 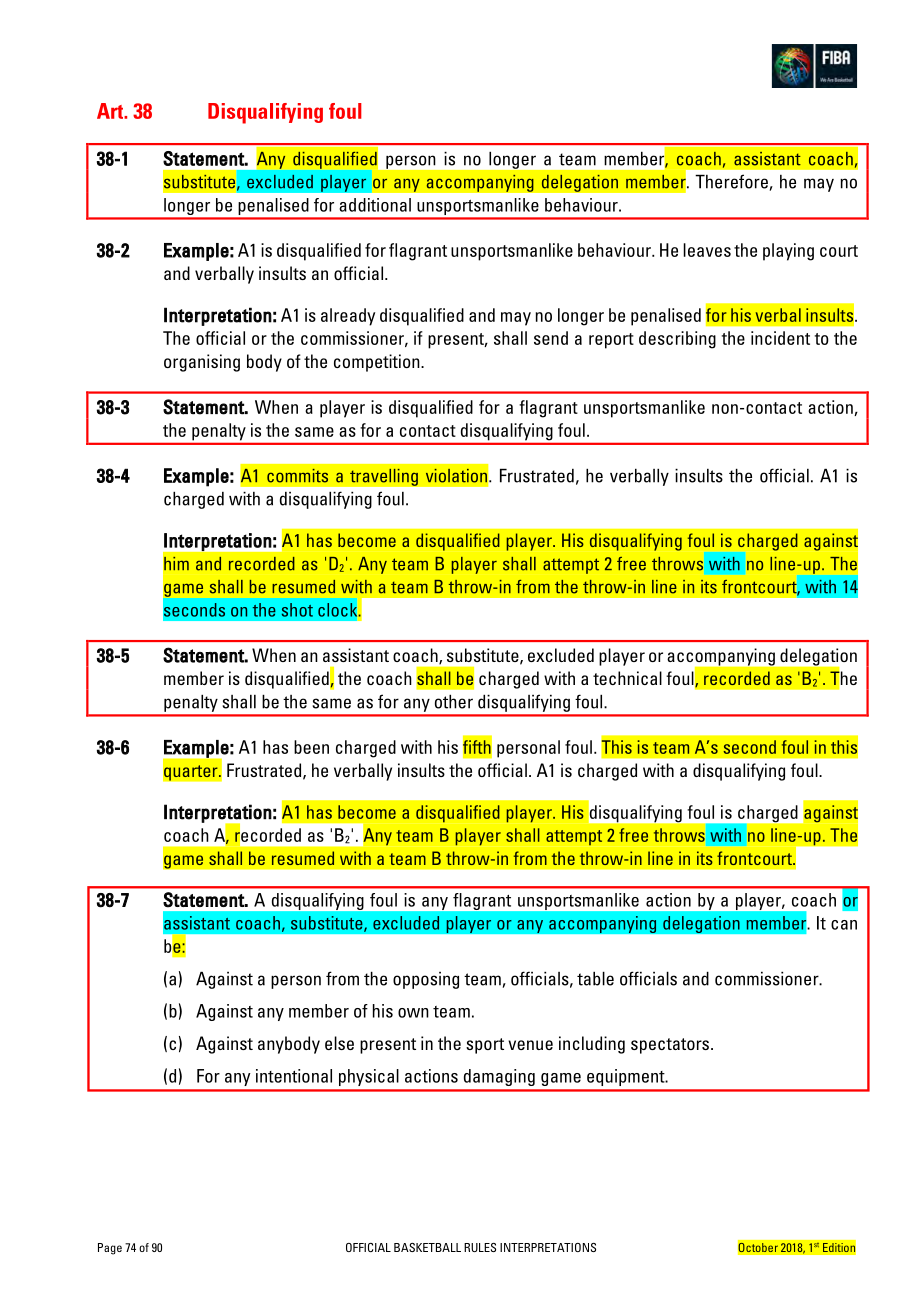 What do you see at coordinates (551, 338) in the screenshot?
I see `send` at bounding box center [551, 338].
